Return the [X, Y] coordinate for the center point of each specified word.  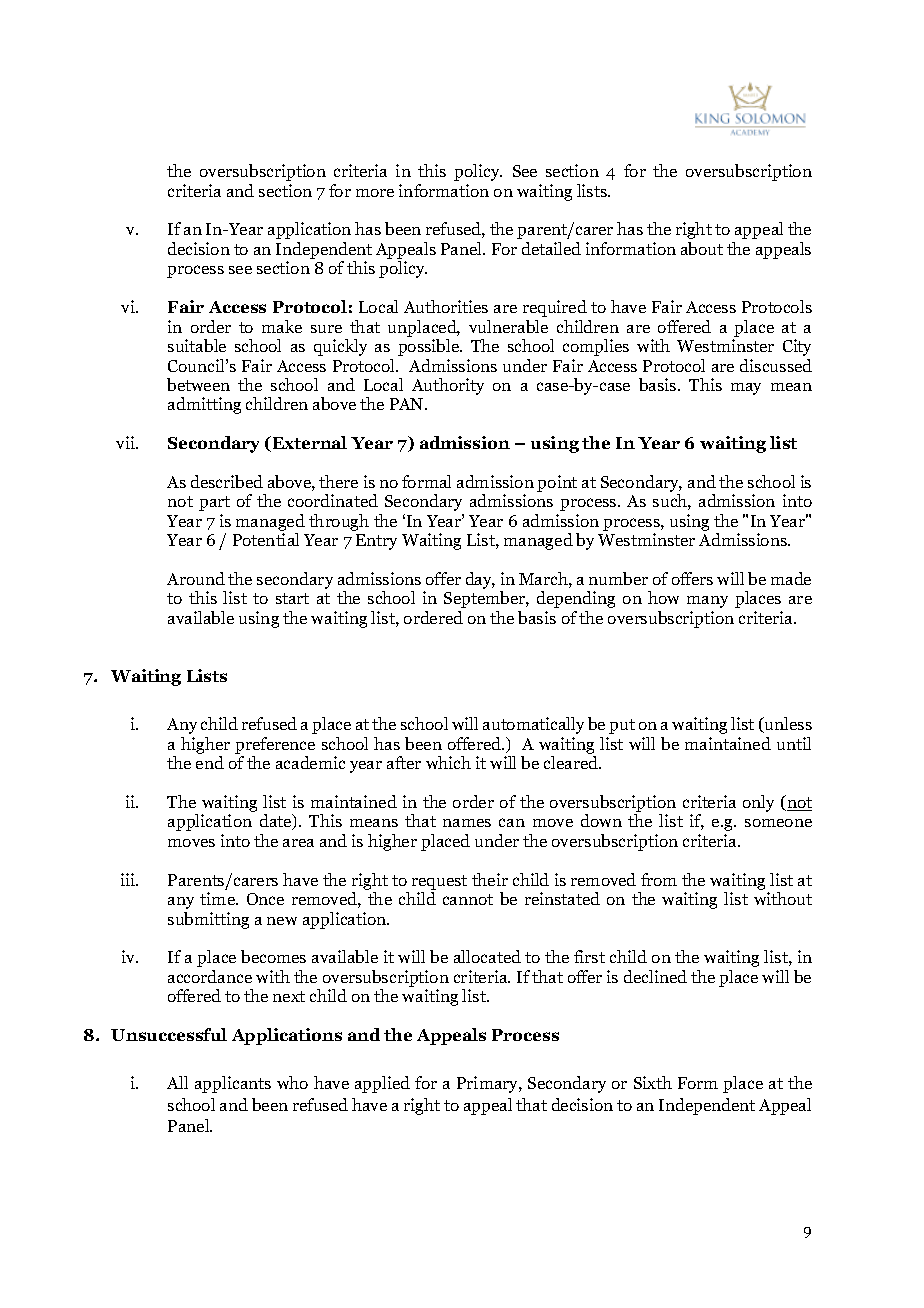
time [218, 898]
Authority [448, 386]
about [702, 248]
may [746, 389]
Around [196, 578]
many [707, 602]
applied [382, 1084]
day [480, 580]
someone [778, 823]
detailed [551, 248]
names [467, 823]
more [375, 193]
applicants [233, 1084]
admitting [204, 405]
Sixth [653, 1082]
